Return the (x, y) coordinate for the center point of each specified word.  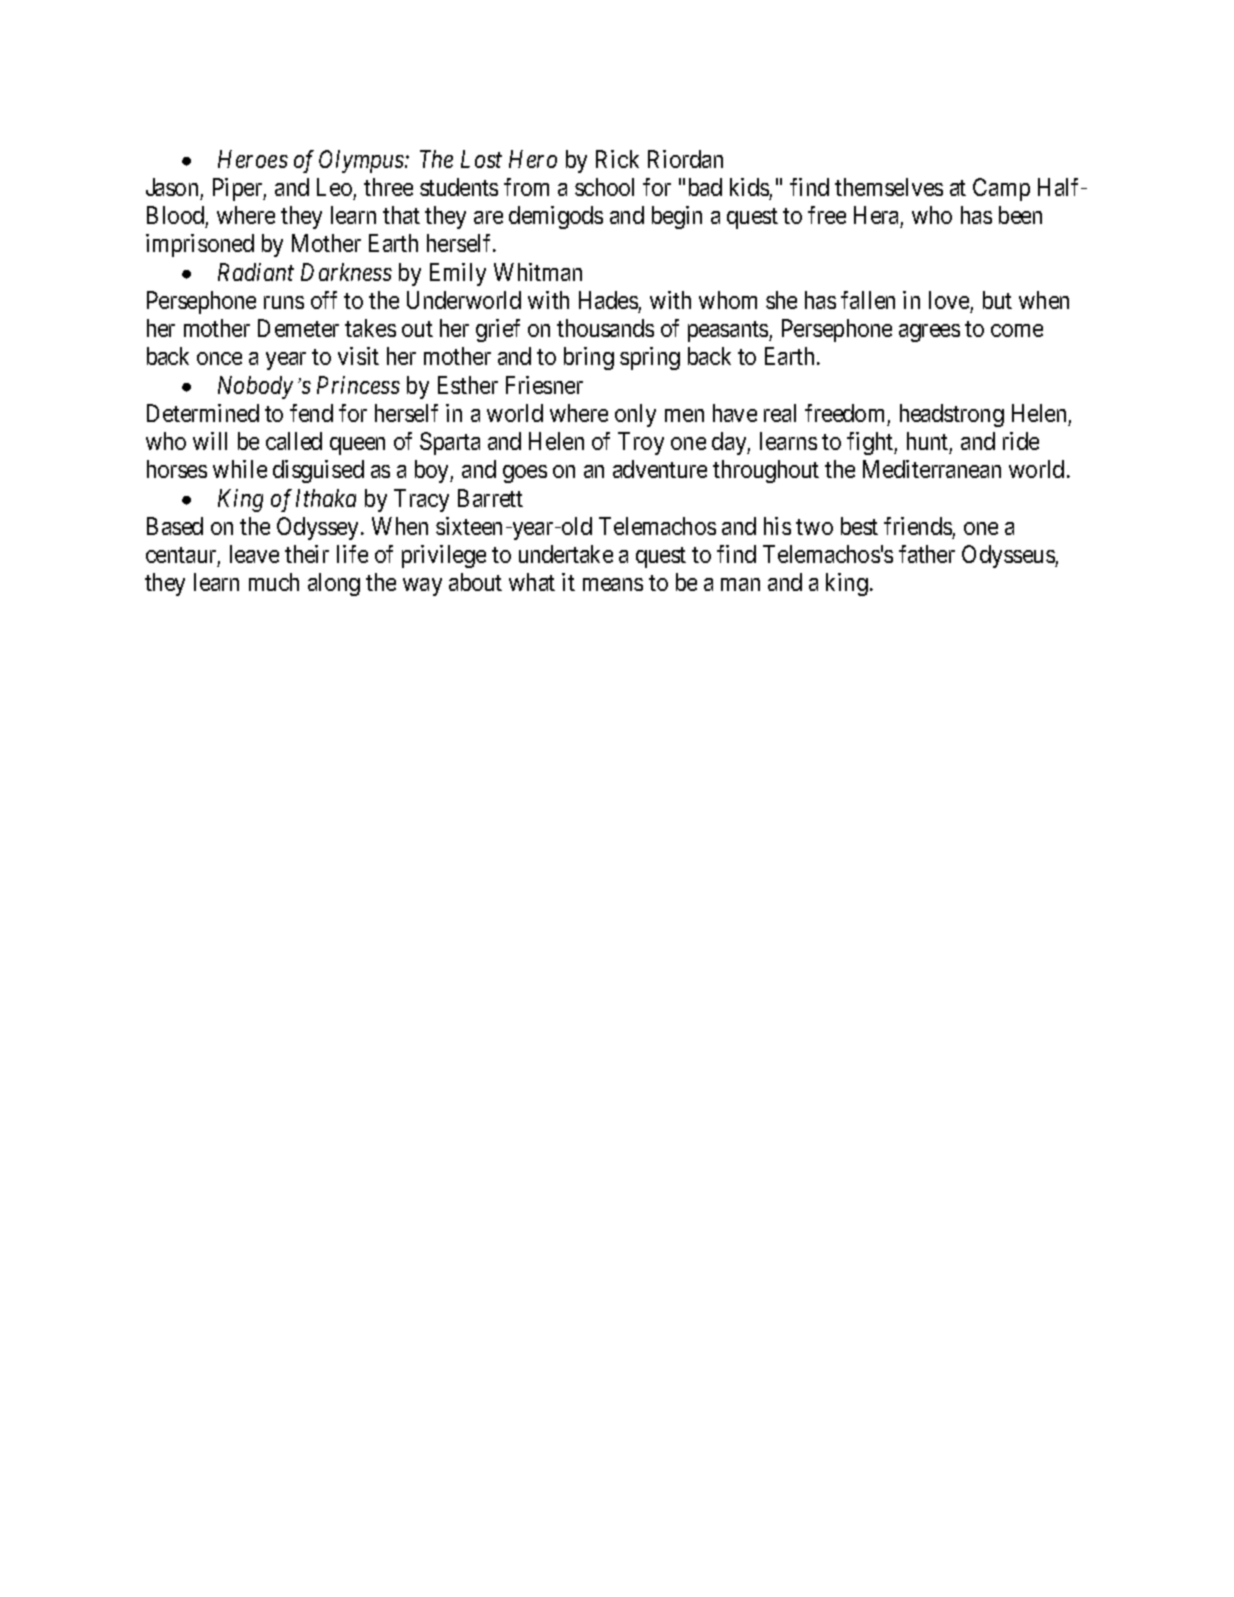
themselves (889, 187)
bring (589, 358)
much (274, 582)
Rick (617, 159)
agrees (929, 333)
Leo (334, 187)
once (219, 358)
